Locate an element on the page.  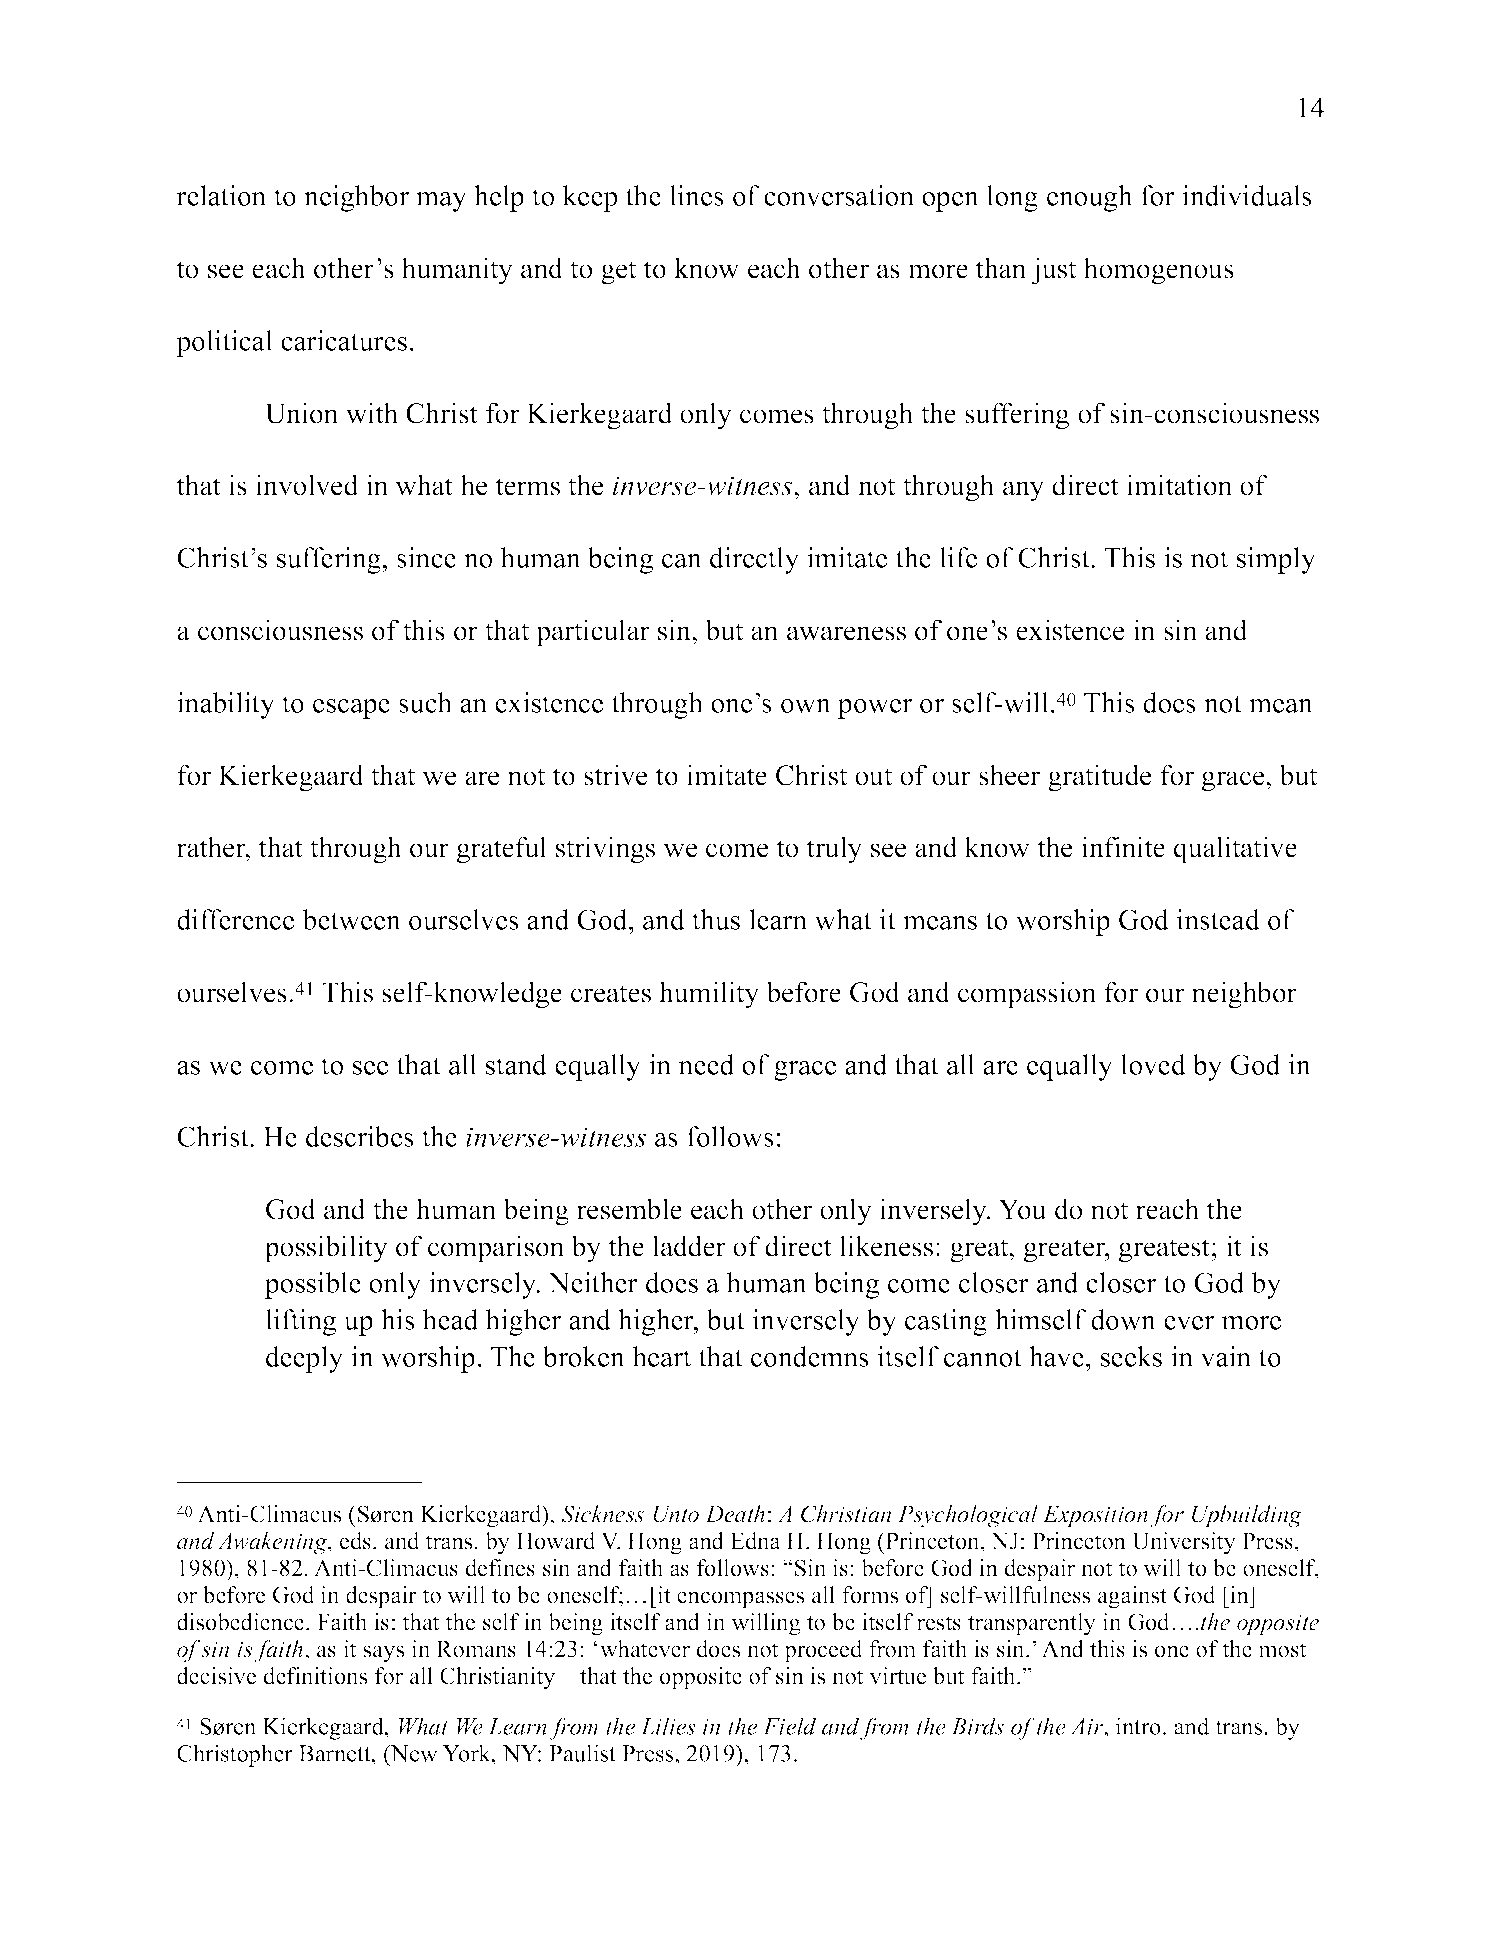
lines is located at coordinates (697, 195).
